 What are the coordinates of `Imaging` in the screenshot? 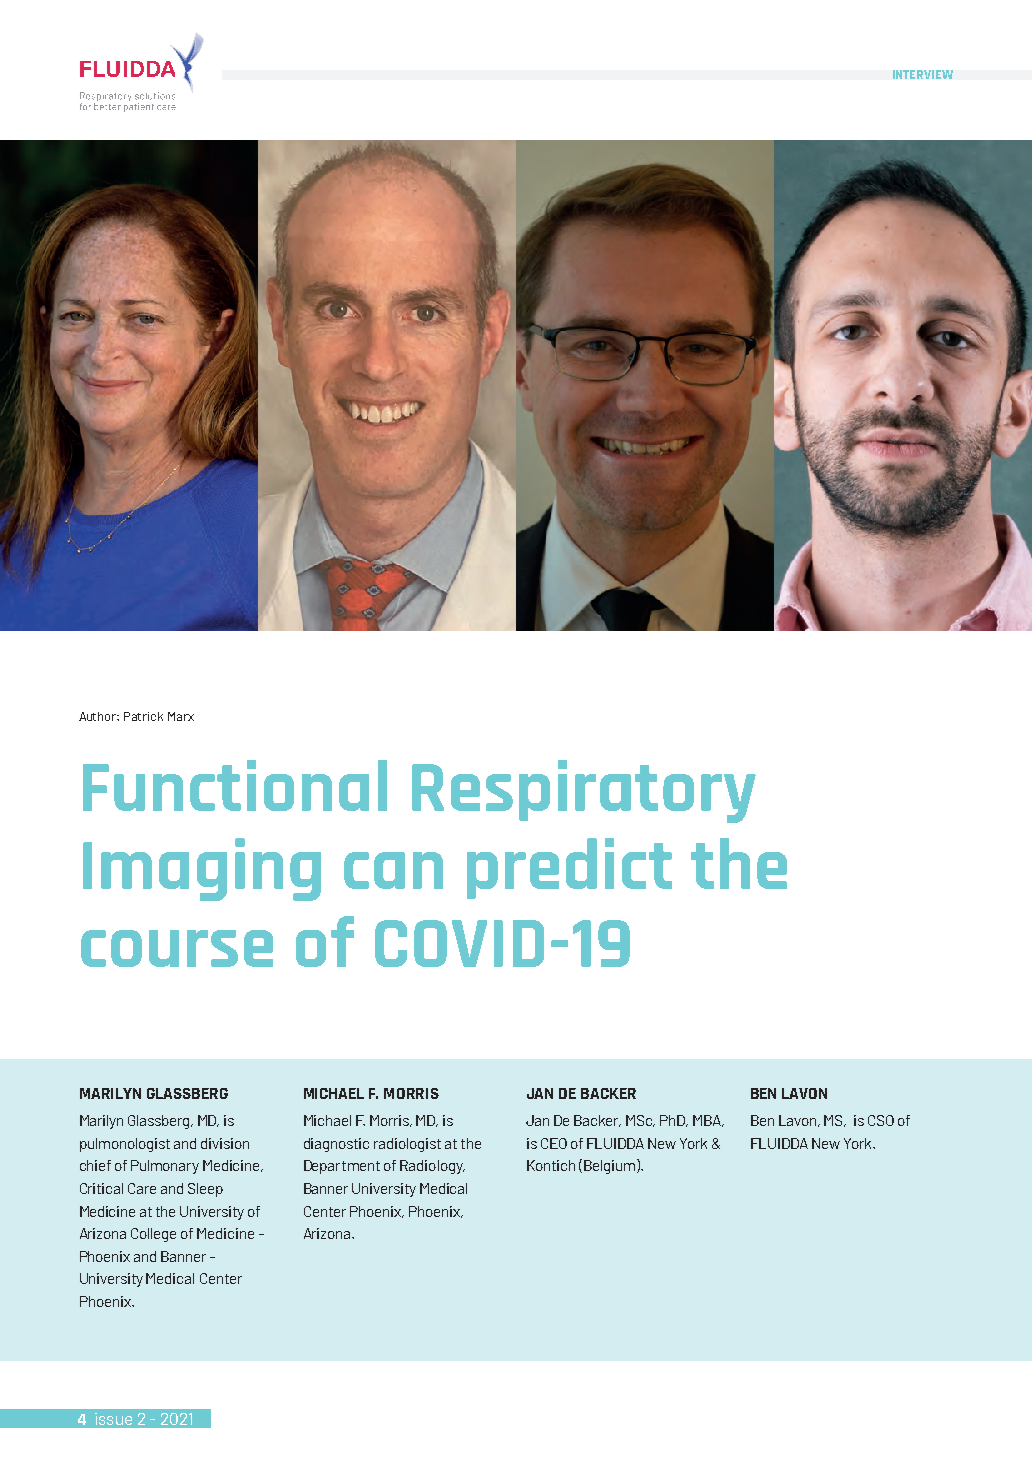 It's located at (202, 869).
